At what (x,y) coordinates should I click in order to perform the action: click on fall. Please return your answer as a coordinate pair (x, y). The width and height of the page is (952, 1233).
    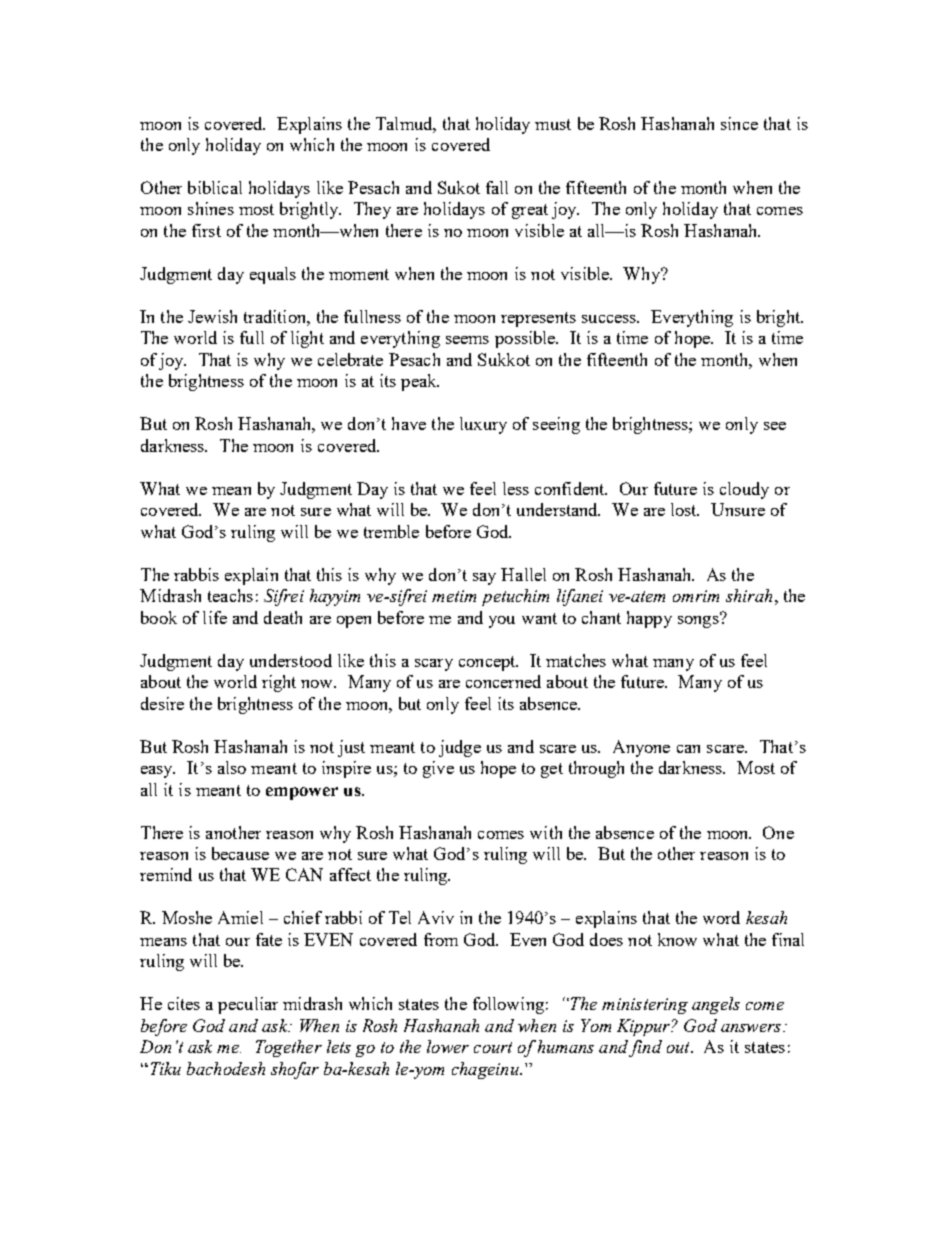
    Looking at the image, I should click on (497, 187).
